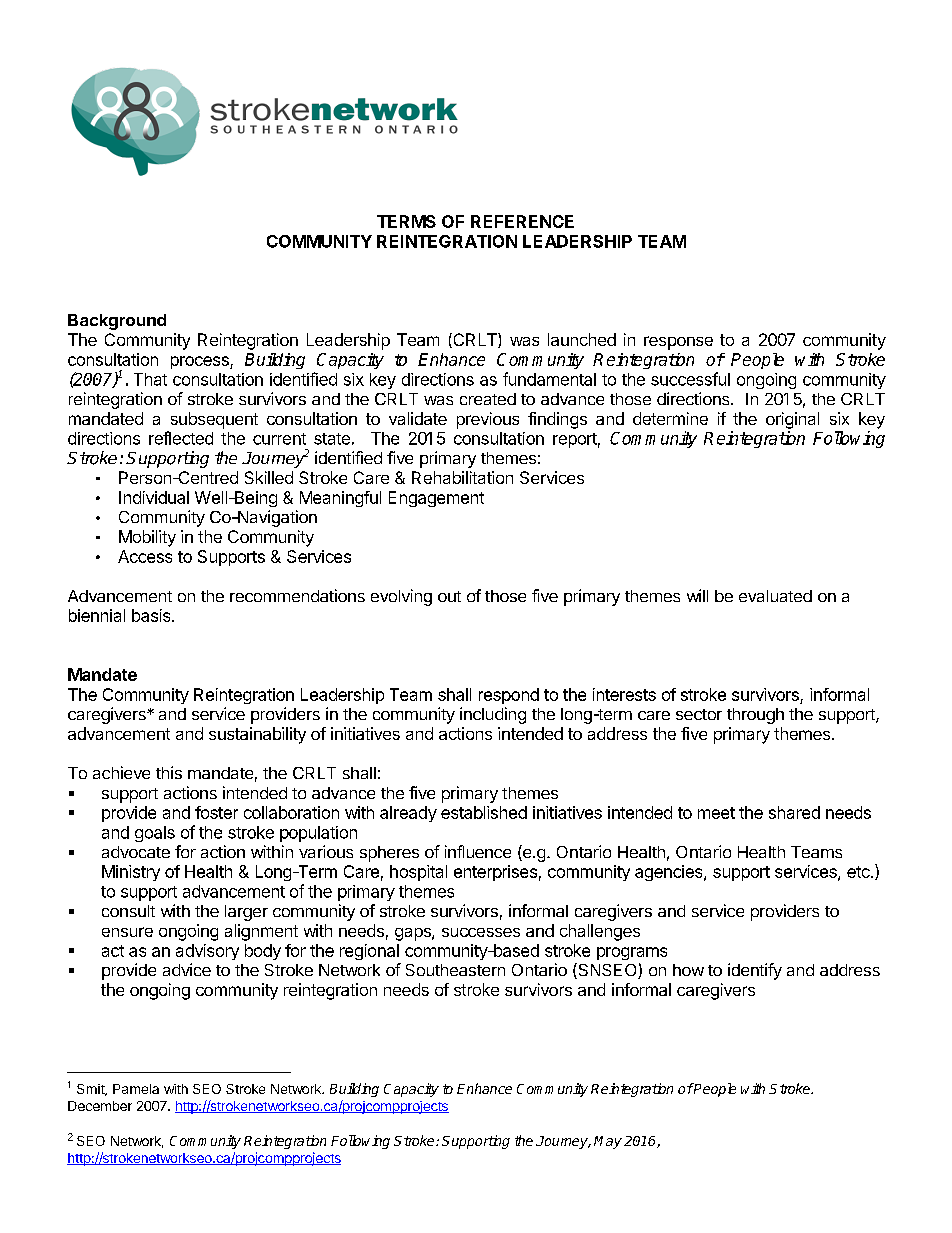 Image resolution: width=952 pixels, height=1233 pixels. Describe the element at coordinates (794, 812) in the image. I see `shared` at that location.
